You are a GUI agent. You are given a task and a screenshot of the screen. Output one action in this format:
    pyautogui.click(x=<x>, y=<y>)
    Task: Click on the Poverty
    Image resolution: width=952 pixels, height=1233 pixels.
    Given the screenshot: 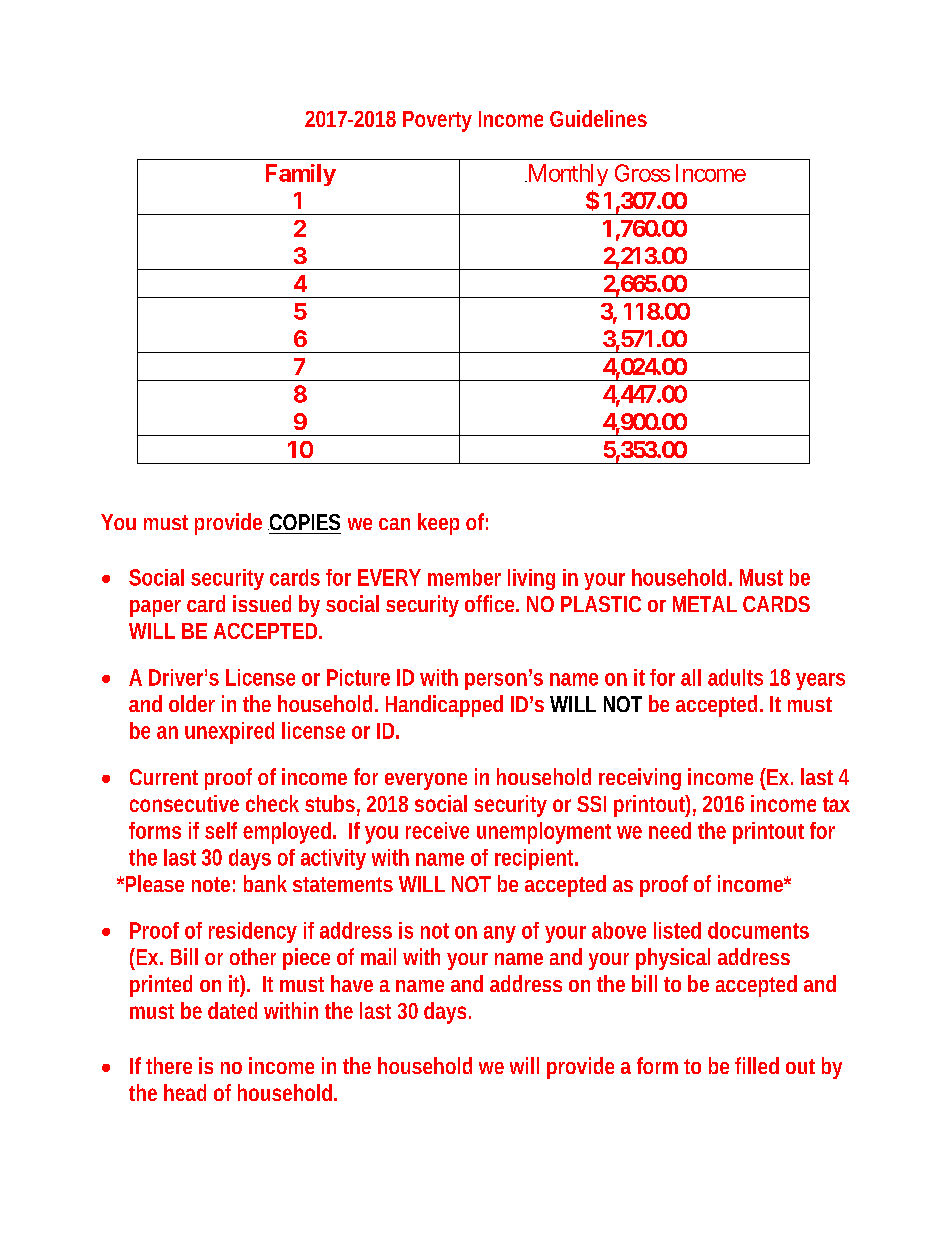 What is the action you would take?
    pyautogui.click(x=437, y=121)
